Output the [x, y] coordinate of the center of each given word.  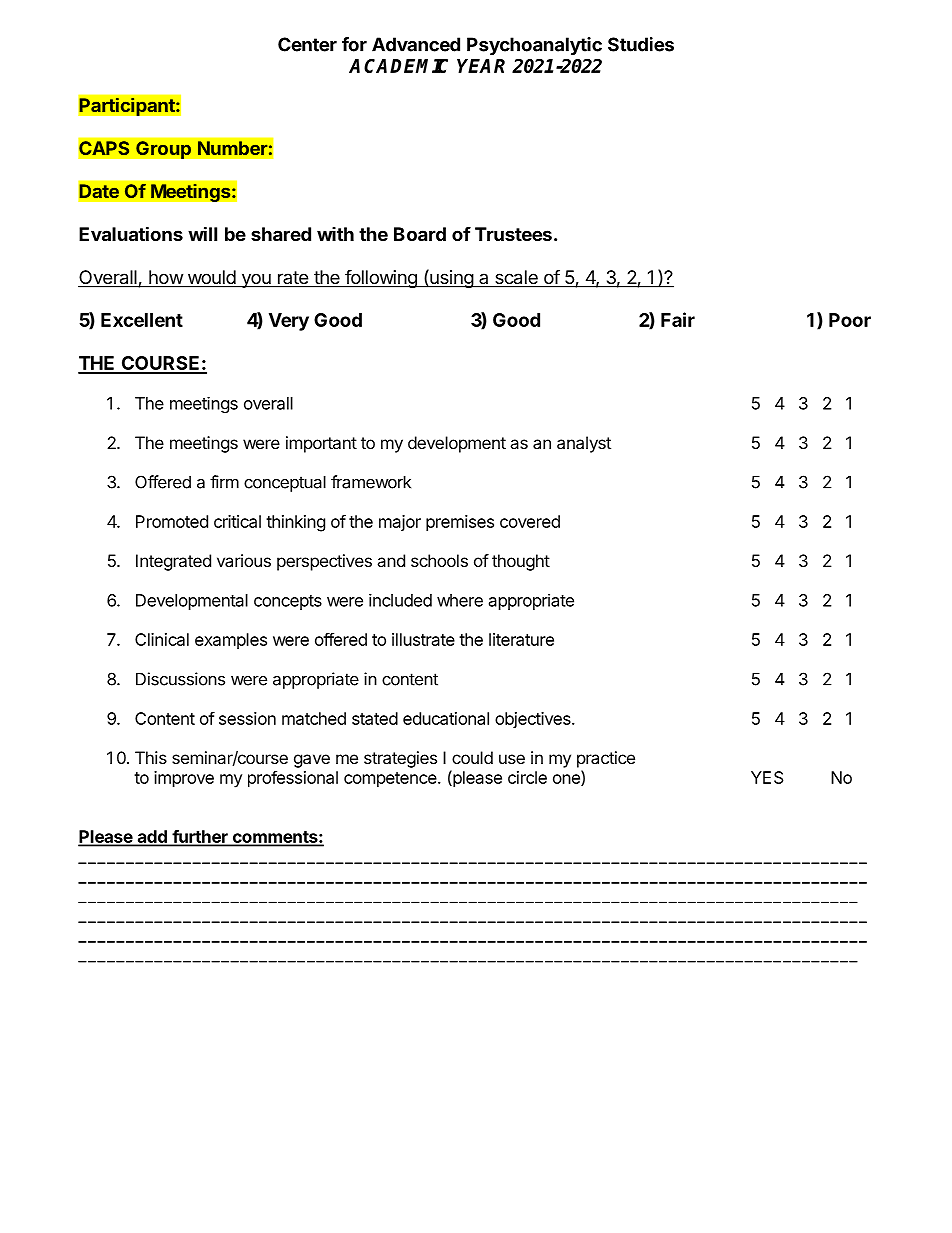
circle [527, 777]
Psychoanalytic [534, 46]
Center [307, 44]
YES [767, 777]
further [200, 837]
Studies [641, 44]
